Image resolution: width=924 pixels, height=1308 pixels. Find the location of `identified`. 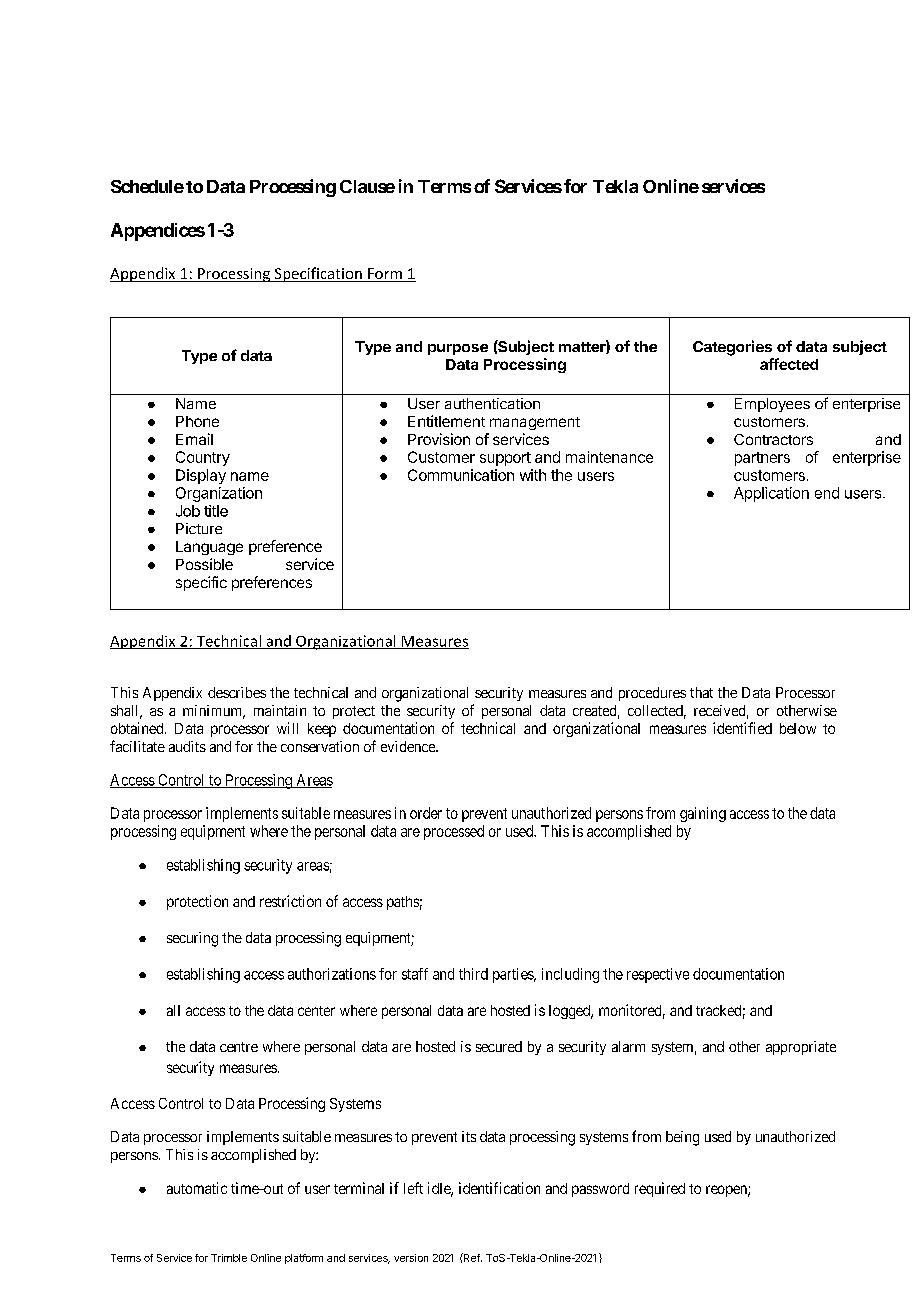

identified is located at coordinates (742, 728).
